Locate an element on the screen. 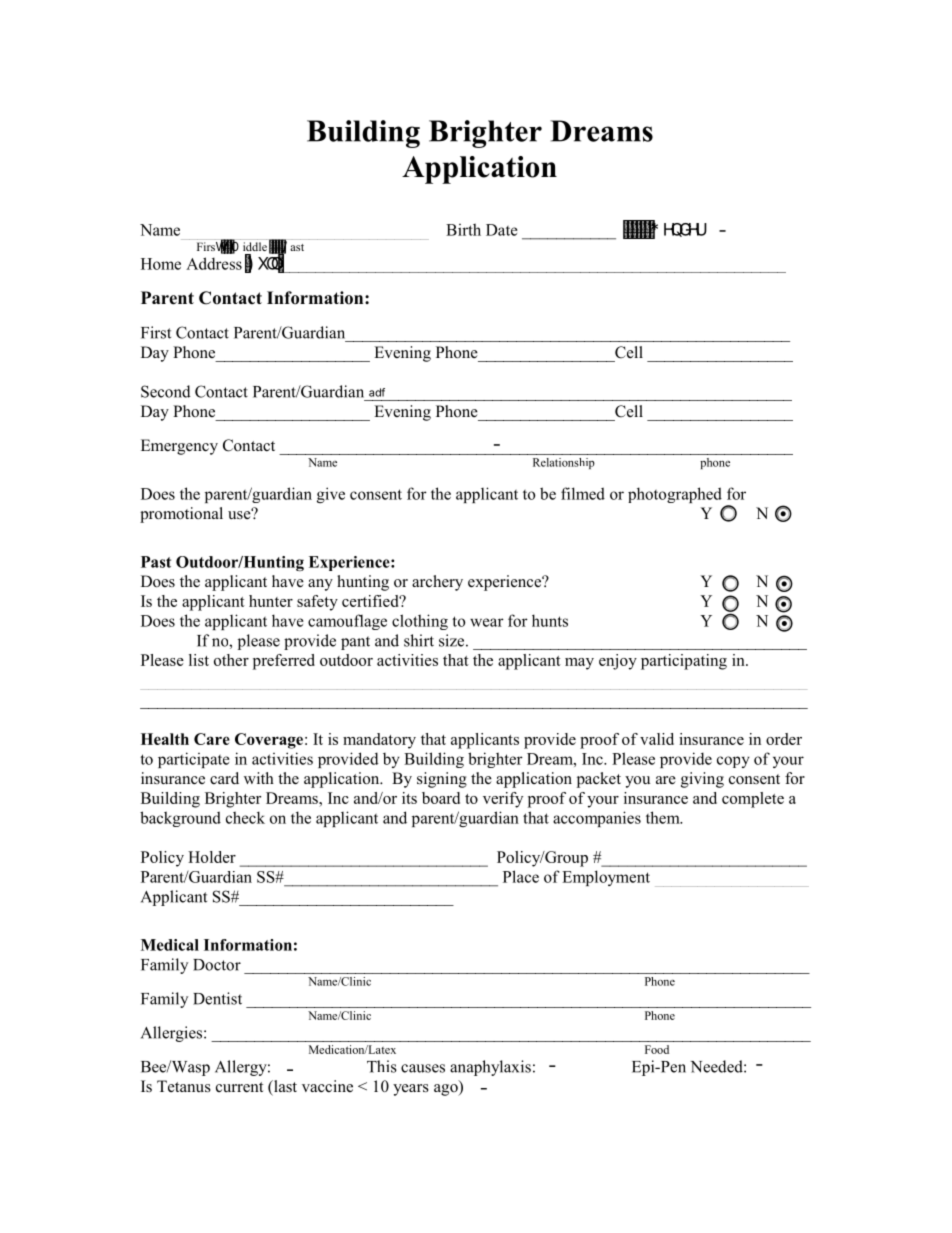  current is located at coordinates (239, 1087).
